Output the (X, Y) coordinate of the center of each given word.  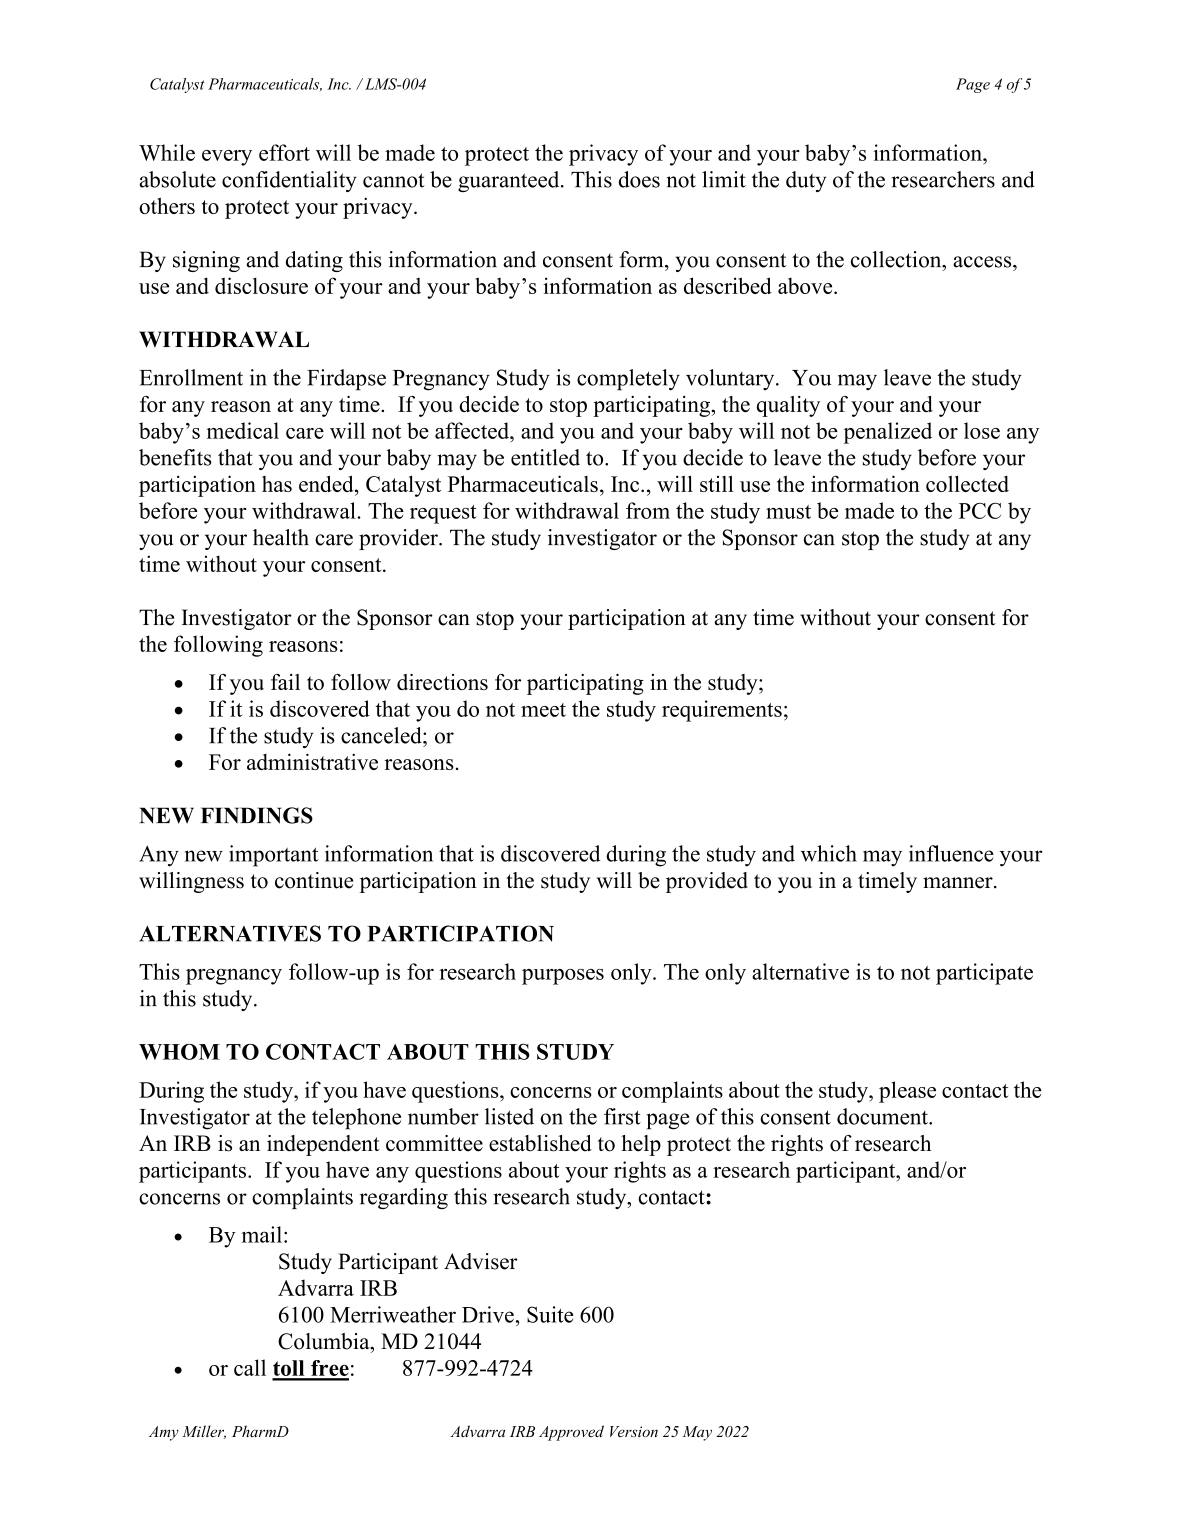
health (281, 537)
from (648, 510)
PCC (980, 511)
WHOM (179, 1052)
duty (806, 181)
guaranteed (510, 181)
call (250, 1367)
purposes (563, 977)
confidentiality (289, 181)
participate (984, 974)
